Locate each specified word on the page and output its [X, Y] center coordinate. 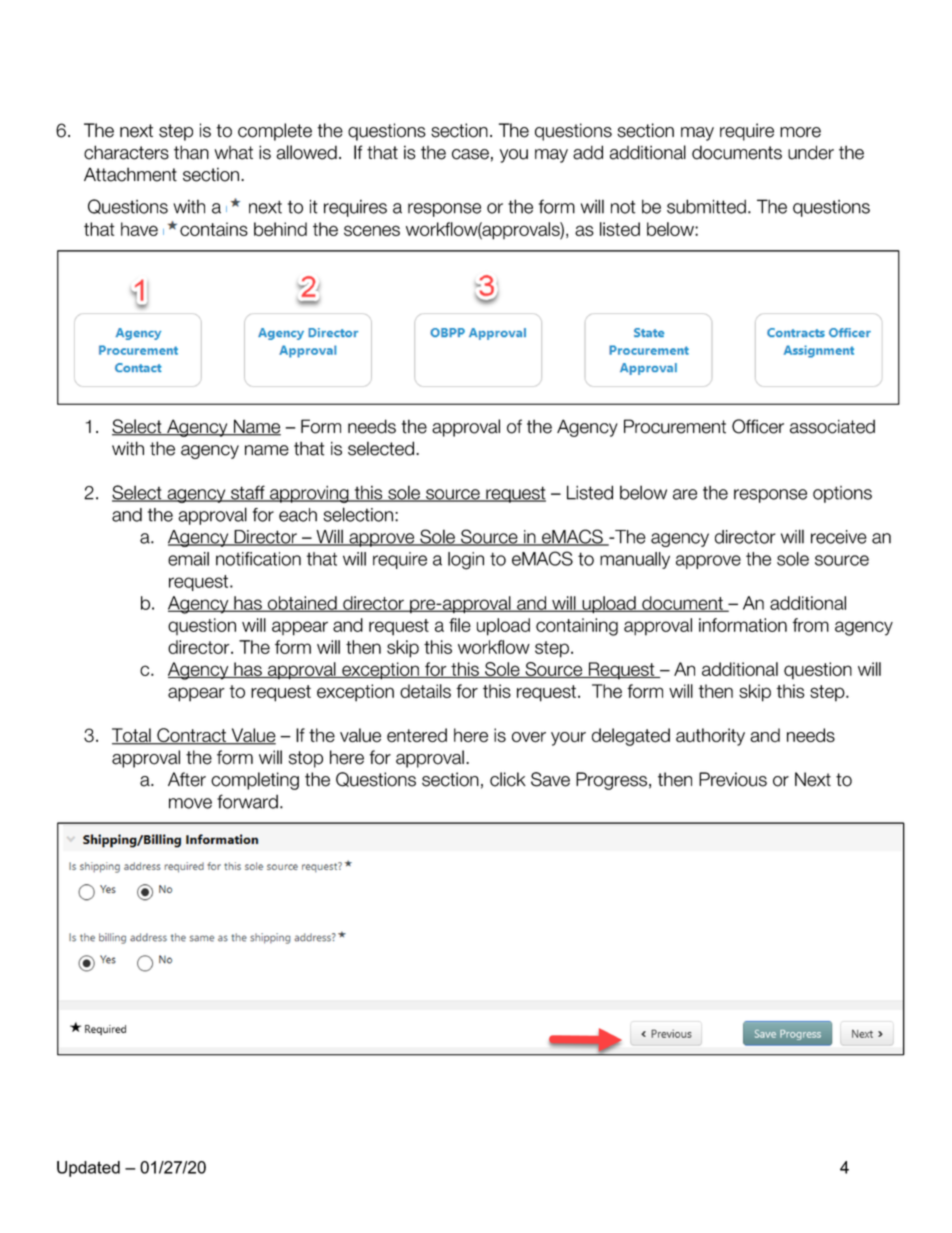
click [508, 779]
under [811, 152]
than [191, 152]
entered [417, 735]
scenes [372, 230]
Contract [191, 736]
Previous [733, 779]
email [188, 559]
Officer [758, 426]
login [466, 561]
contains [214, 229]
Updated [88, 1169]
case [470, 154]
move [190, 803]
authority [710, 737]
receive [839, 537]
